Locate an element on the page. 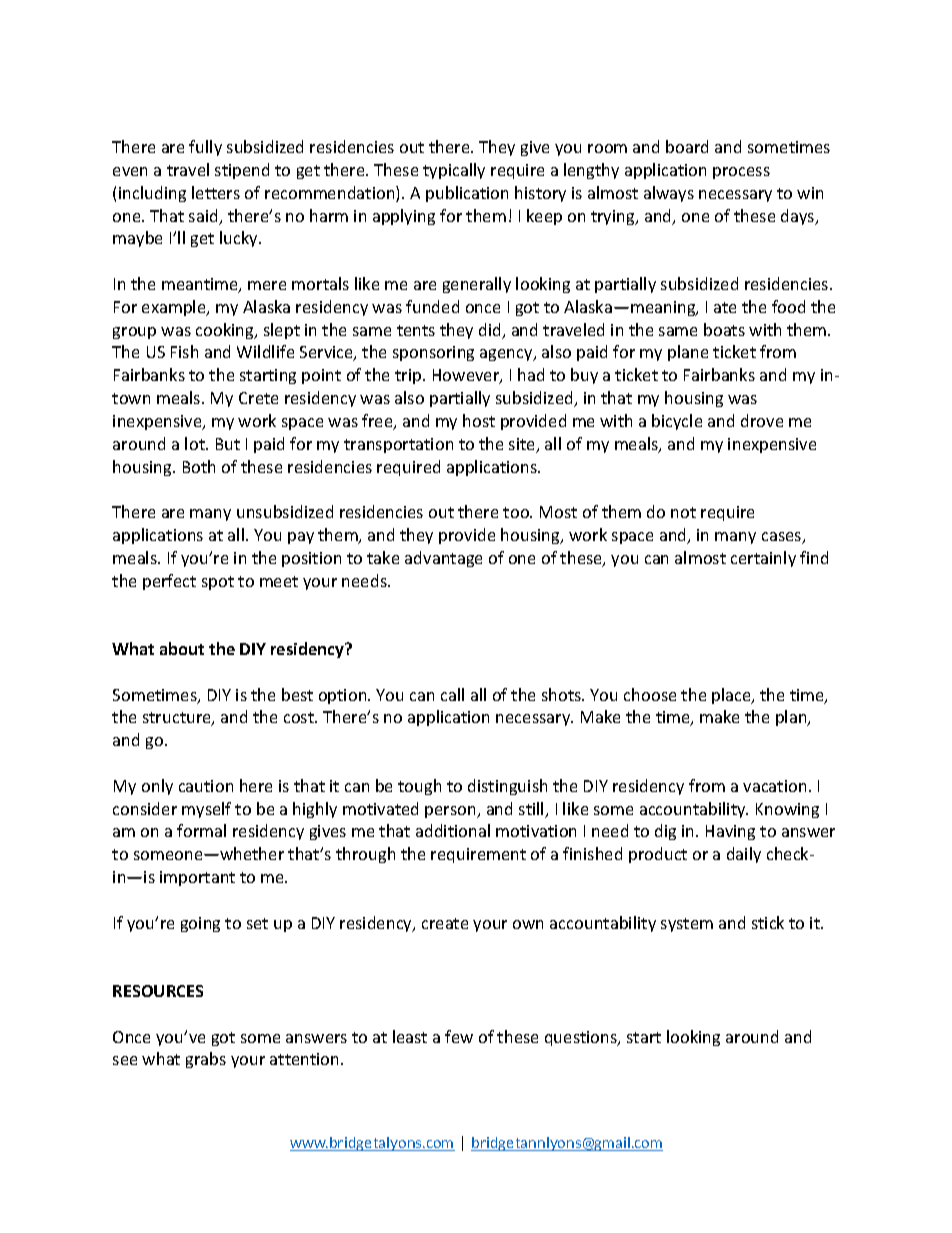 The image size is (952, 1233). letters is located at coordinates (216, 192).
